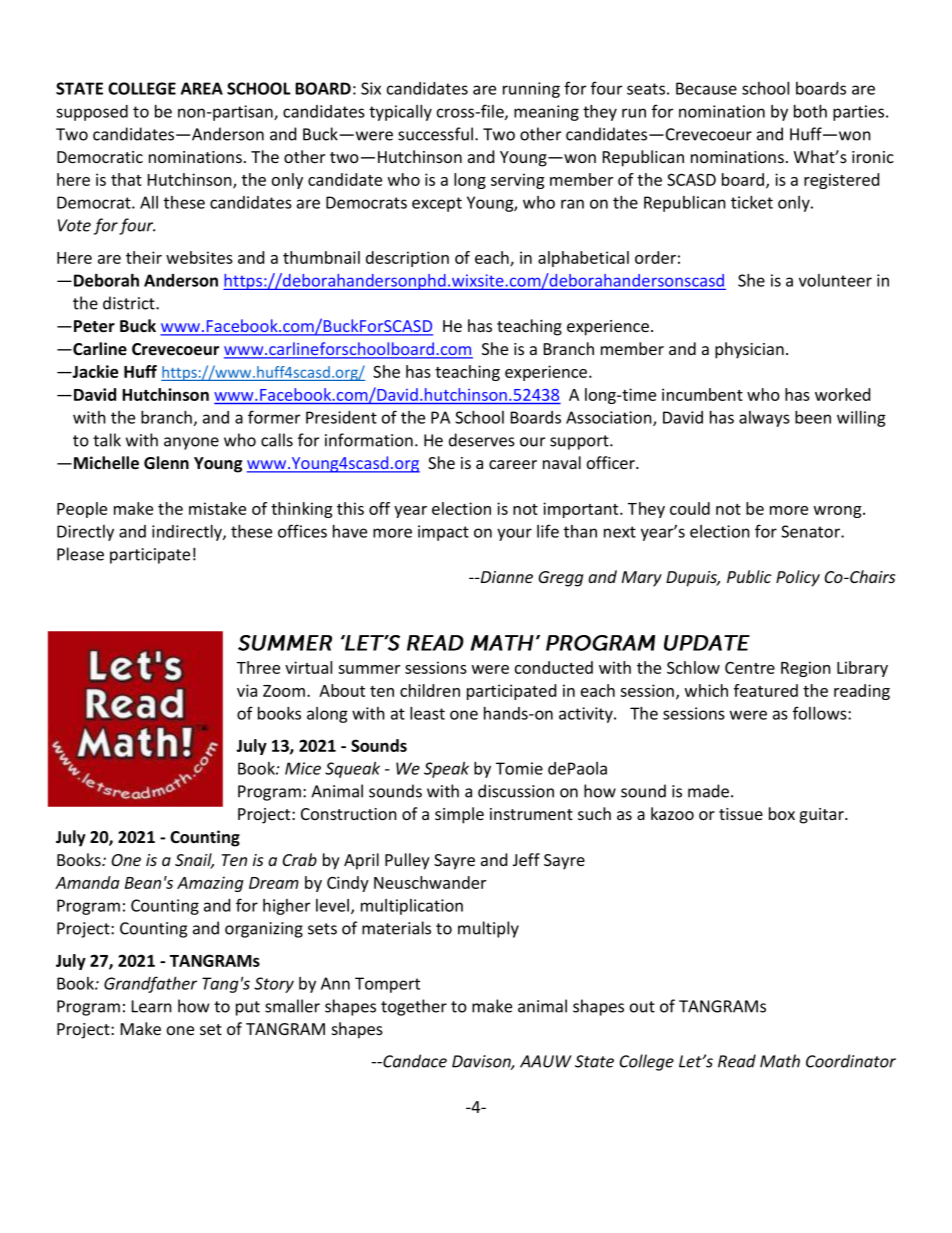  What do you see at coordinates (210, 884) in the screenshot?
I see `Amazing` at bounding box center [210, 884].
